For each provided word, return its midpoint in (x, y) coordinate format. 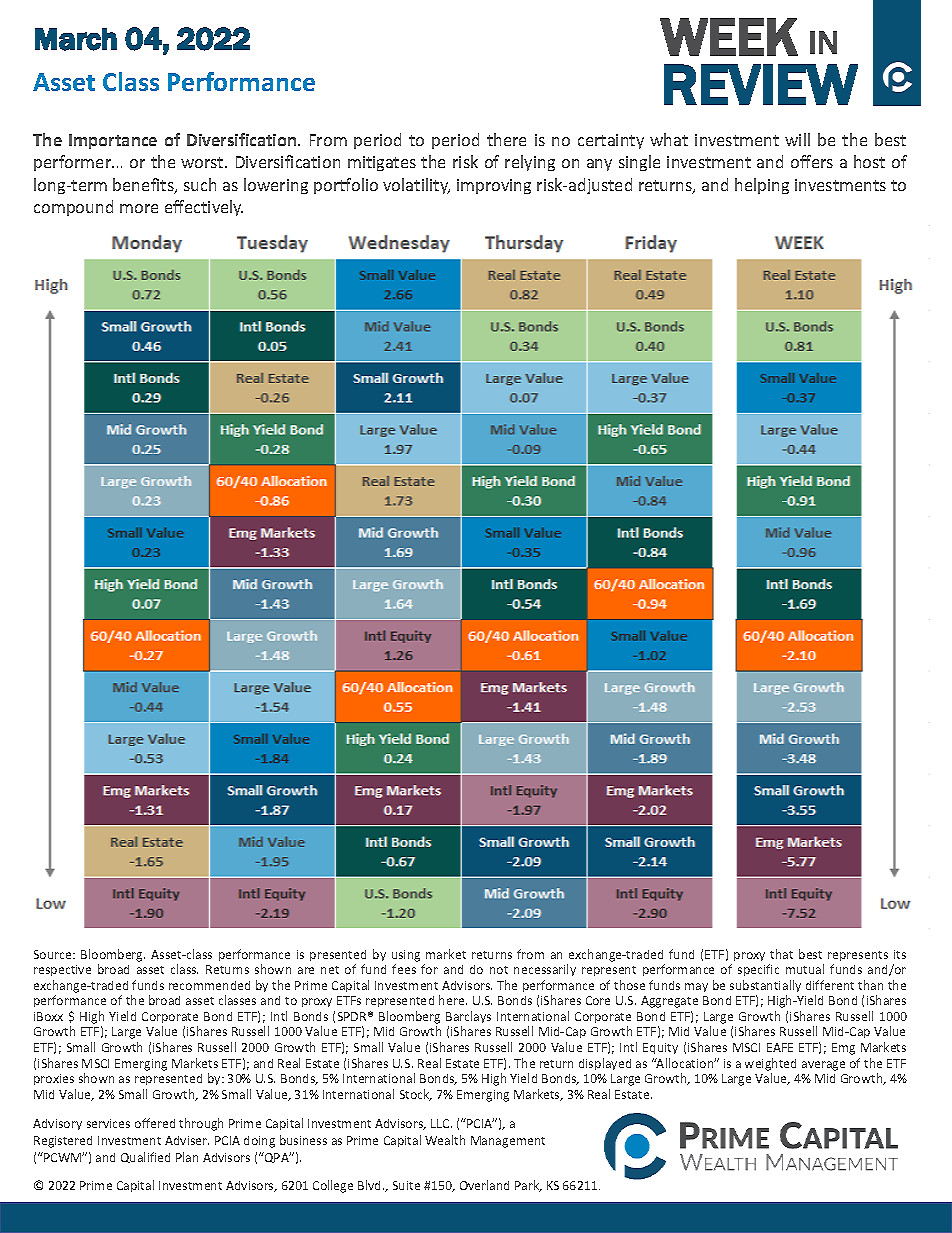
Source (54, 954)
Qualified (145, 1157)
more (139, 208)
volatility (416, 186)
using (406, 956)
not (499, 970)
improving (494, 186)
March (76, 39)
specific (758, 970)
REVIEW (761, 84)
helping (762, 186)
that (781, 954)
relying (530, 163)
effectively (204, 208)
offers (812, 161)
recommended (209, 985)
